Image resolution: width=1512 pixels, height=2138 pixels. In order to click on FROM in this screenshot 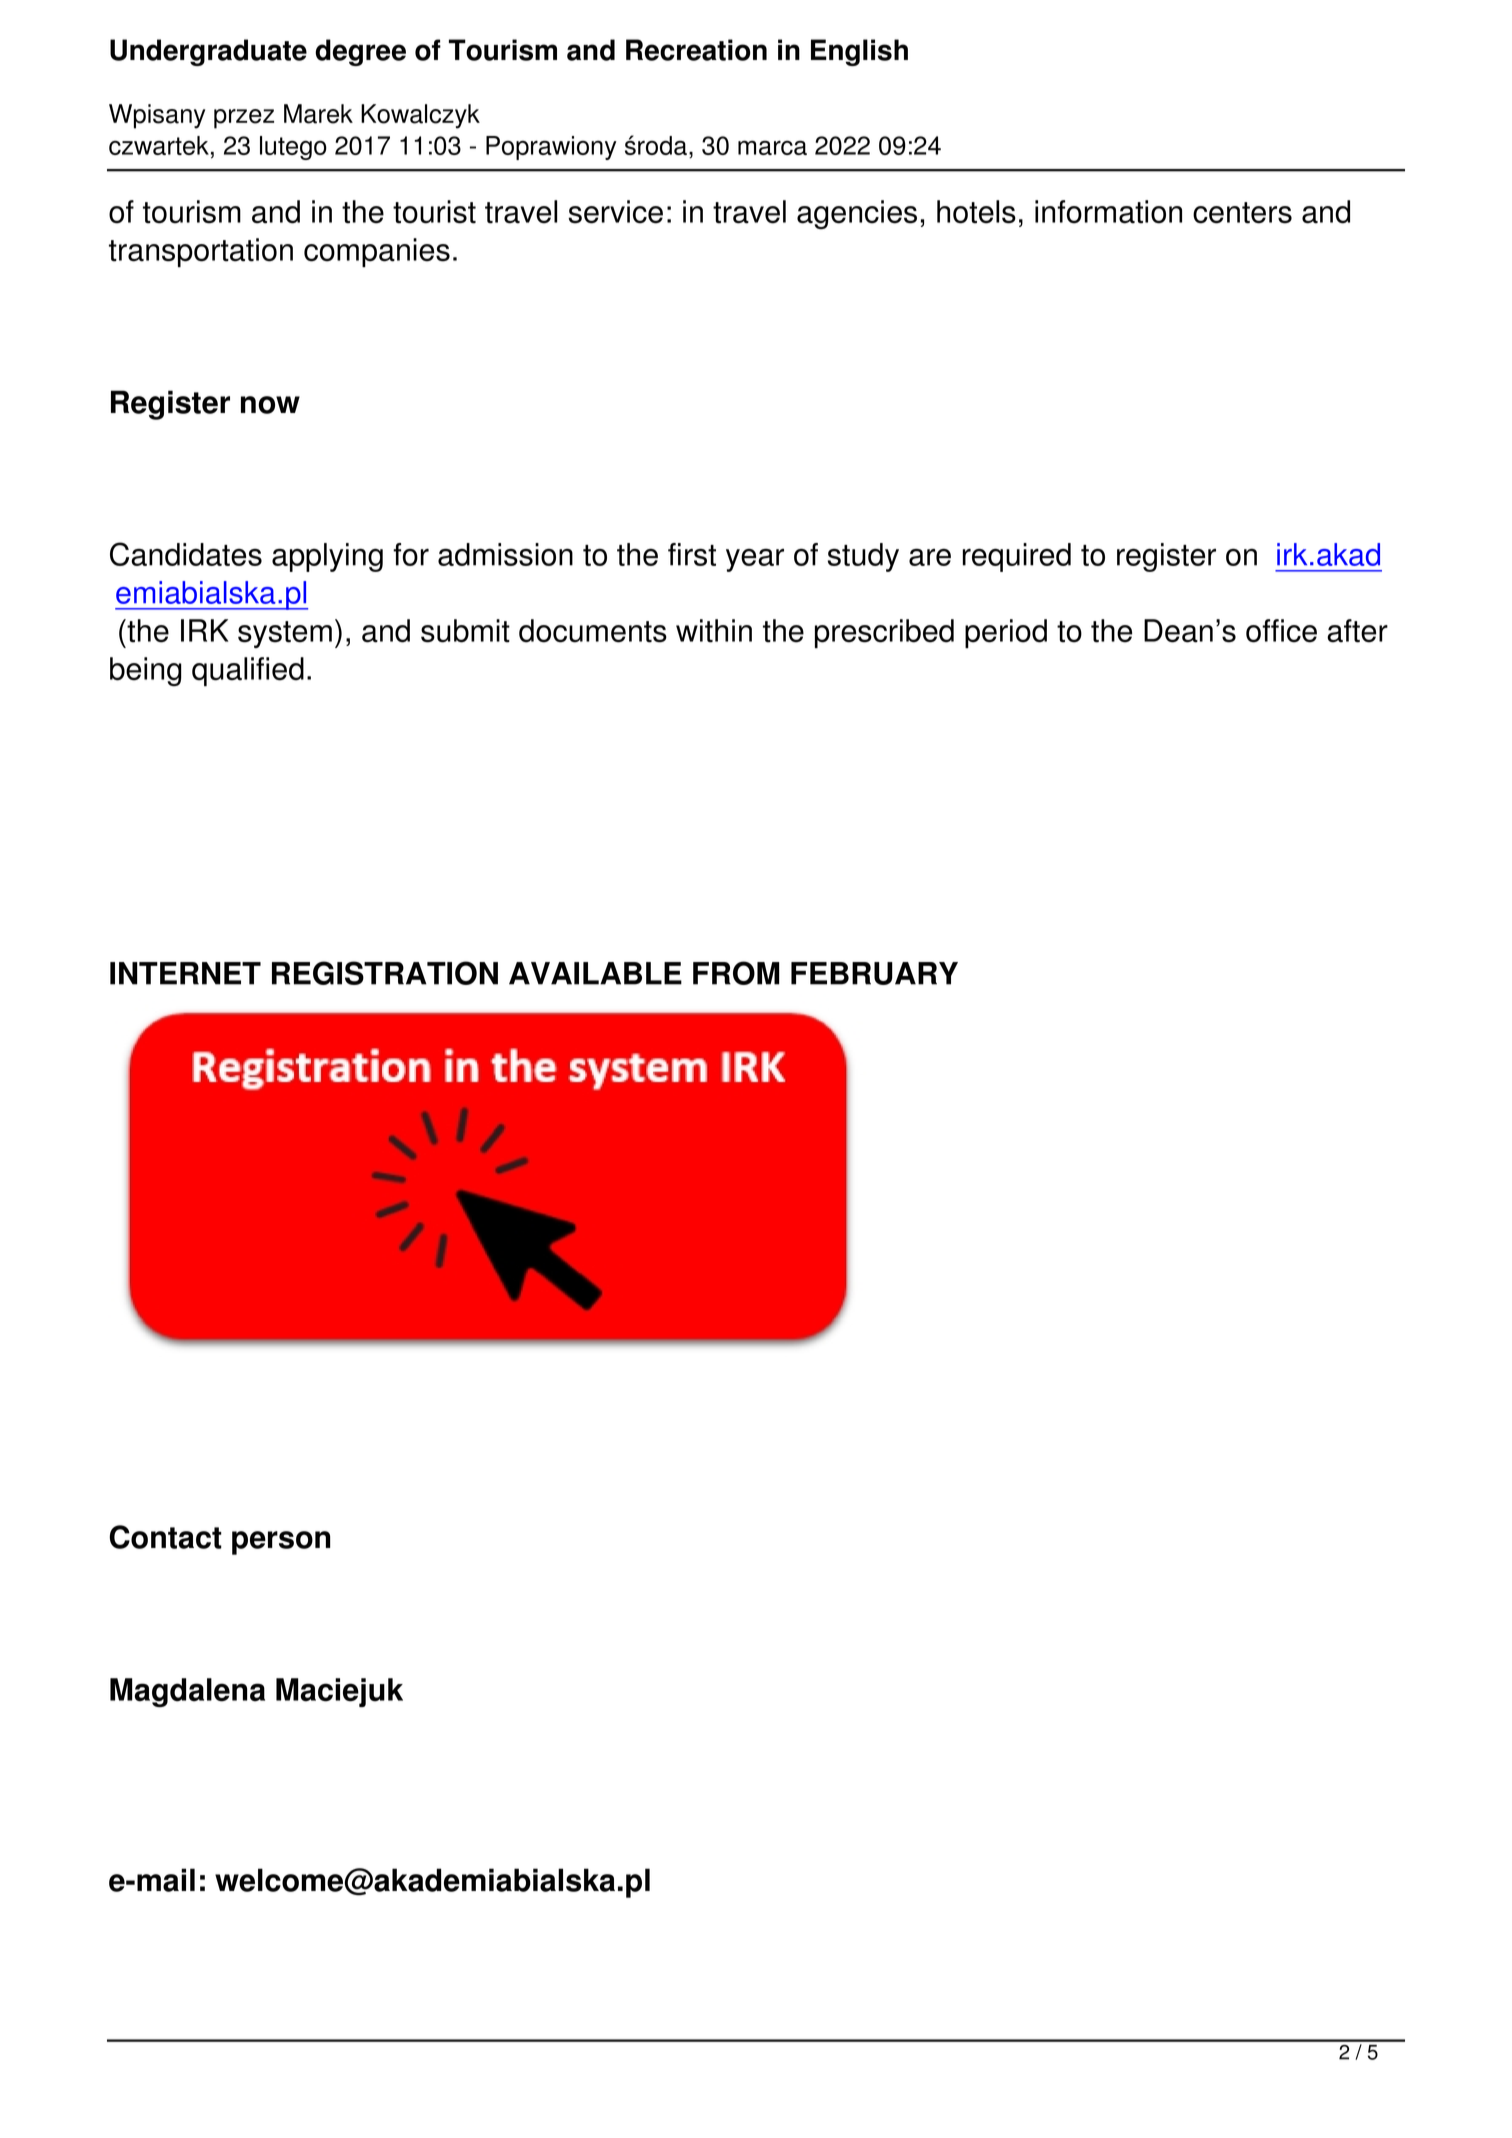, I will do `click(736, 973)`.
